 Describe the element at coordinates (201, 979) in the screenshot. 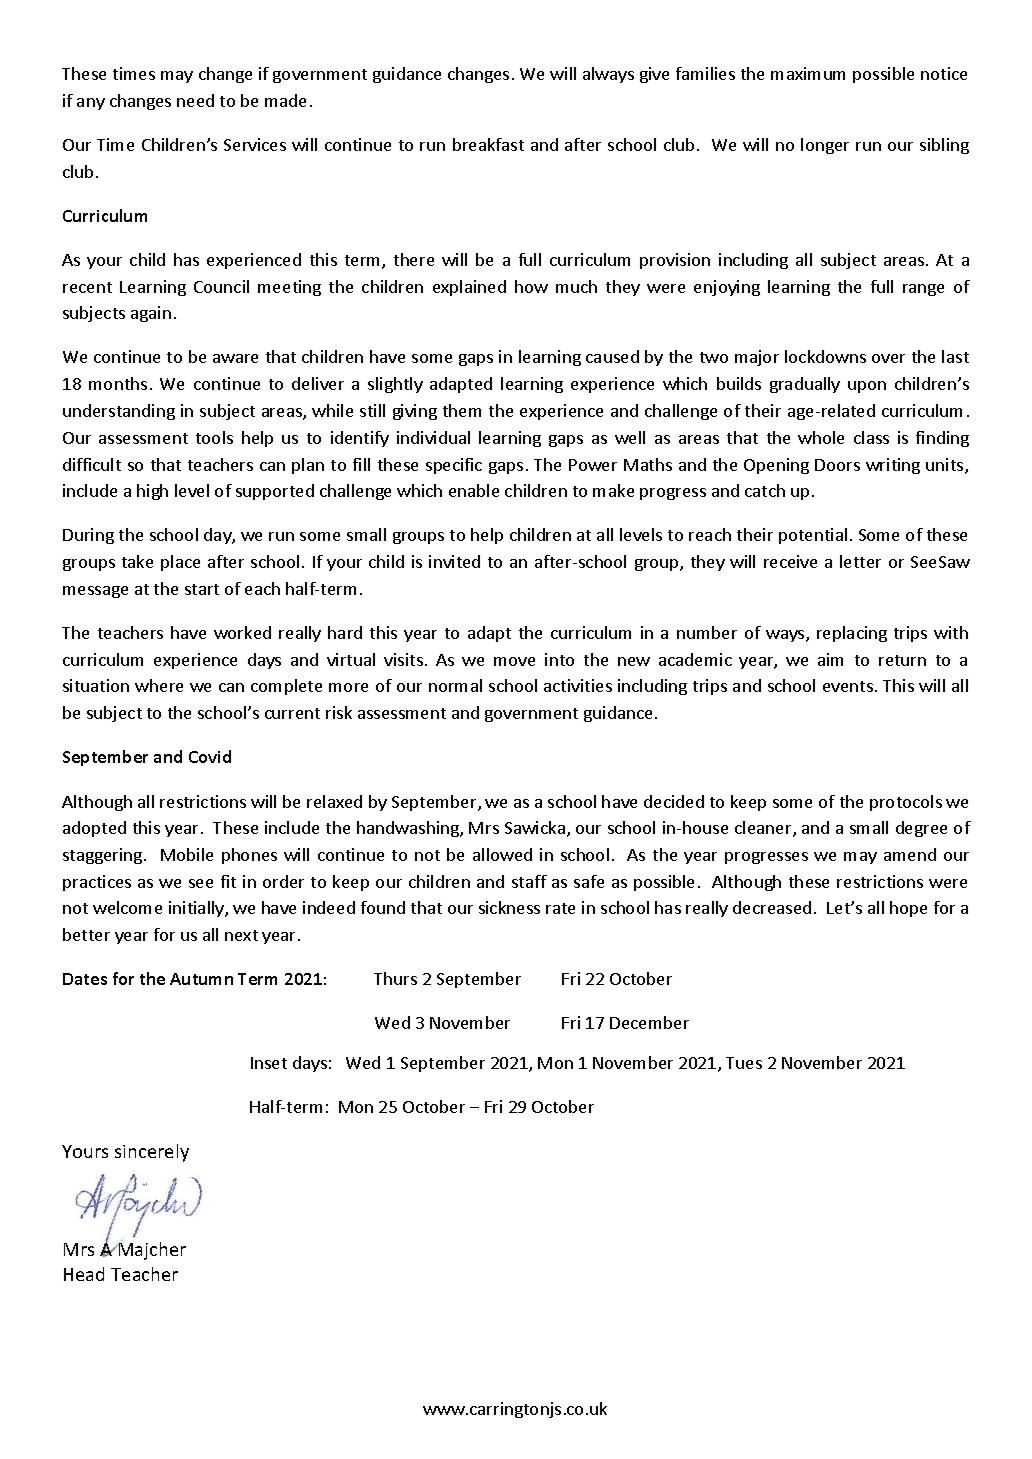

I see `Autumn` at that location.
